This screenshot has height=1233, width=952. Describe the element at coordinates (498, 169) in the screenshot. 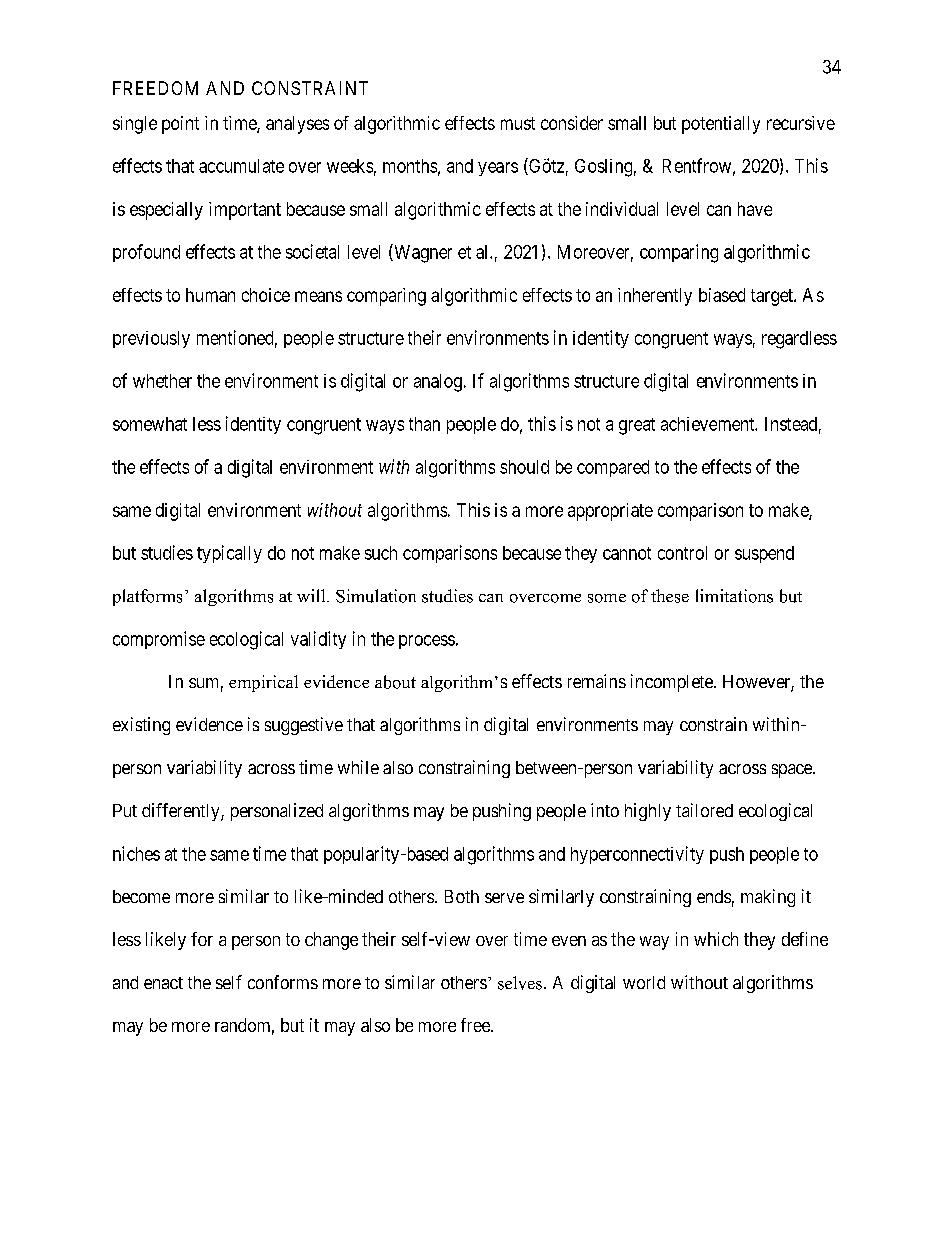

I see `years` at that location.
